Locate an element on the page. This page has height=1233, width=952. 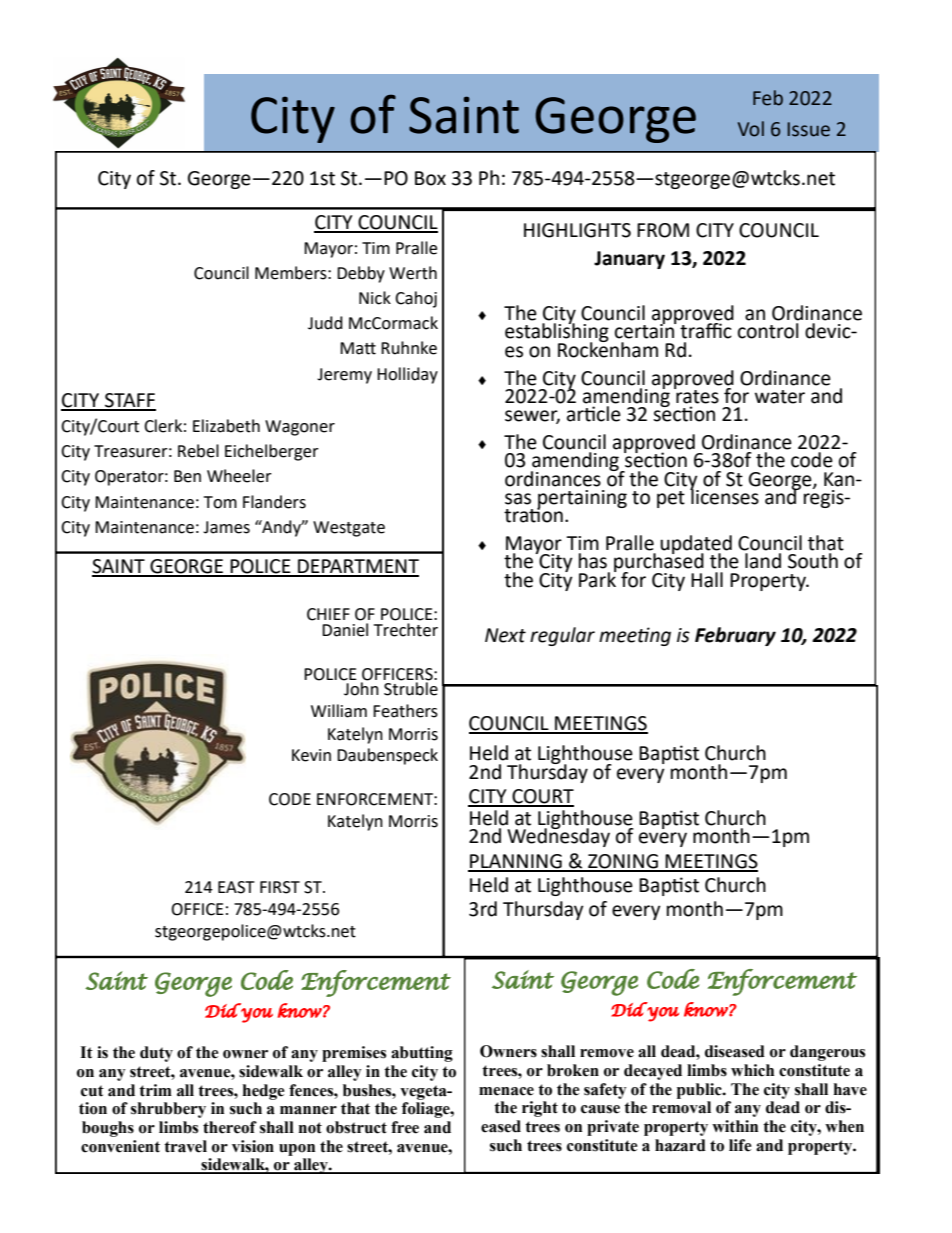
HIGHLIGHTS is located at coordinates (577, 230).
